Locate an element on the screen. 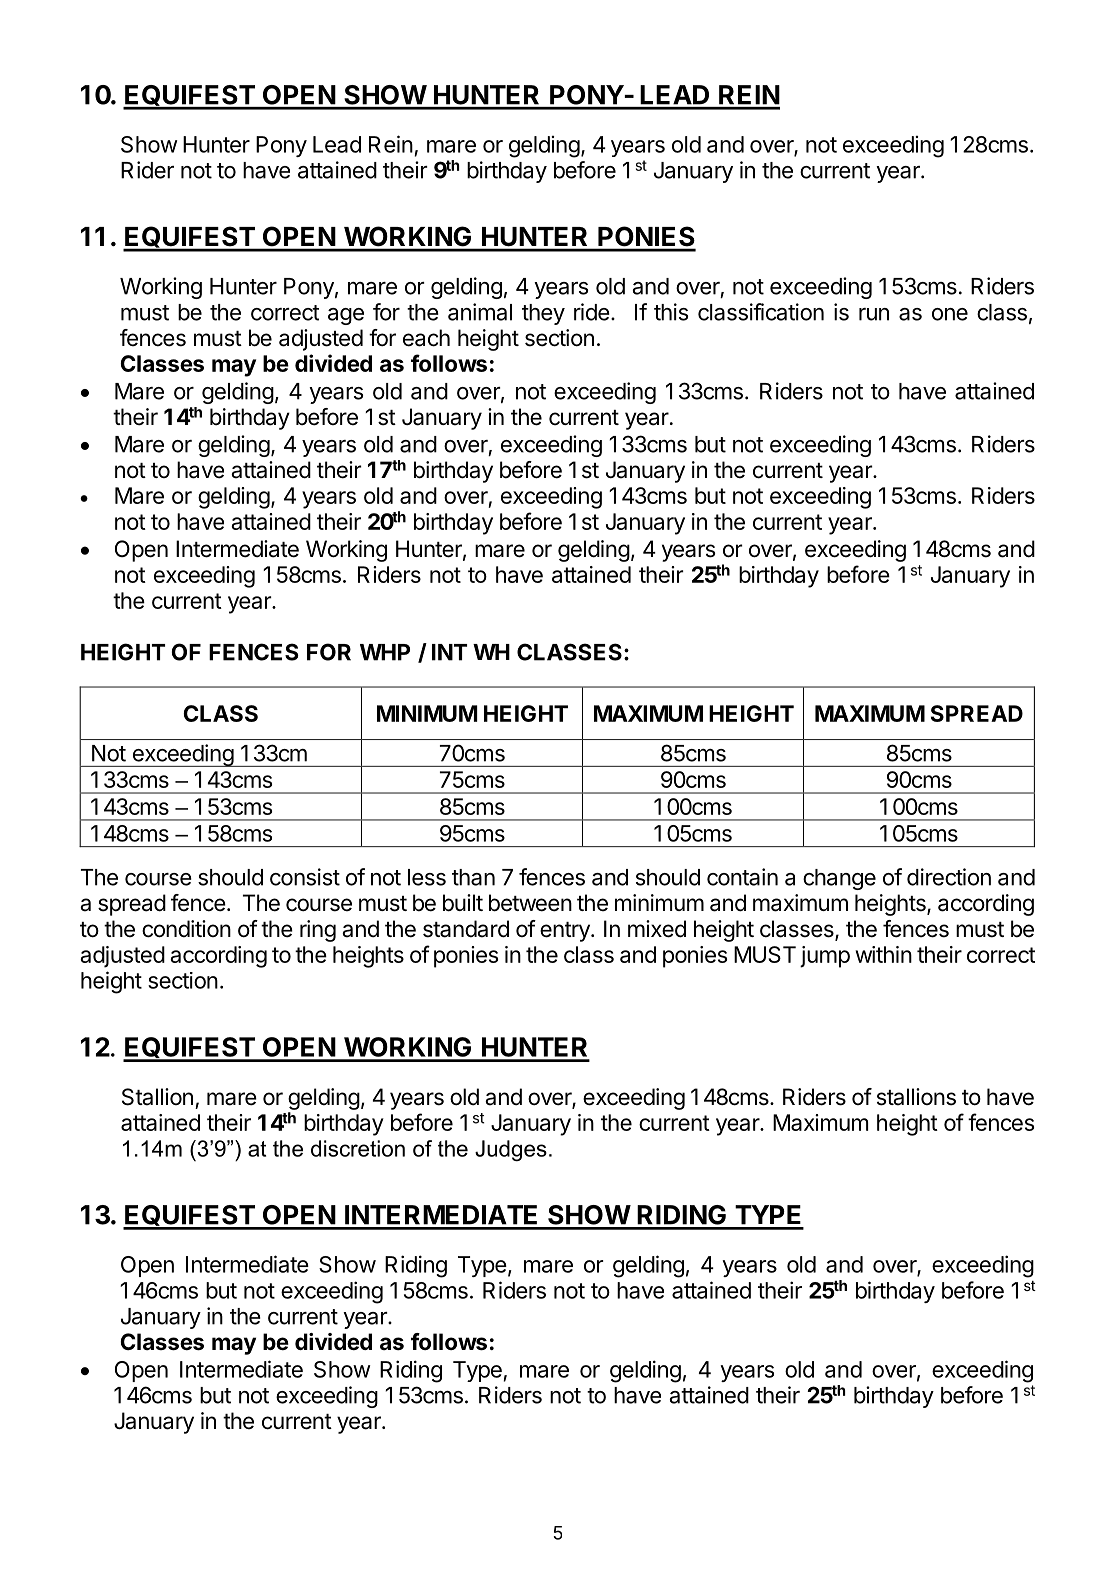  Judges is located at coordinates (511, 1150).
